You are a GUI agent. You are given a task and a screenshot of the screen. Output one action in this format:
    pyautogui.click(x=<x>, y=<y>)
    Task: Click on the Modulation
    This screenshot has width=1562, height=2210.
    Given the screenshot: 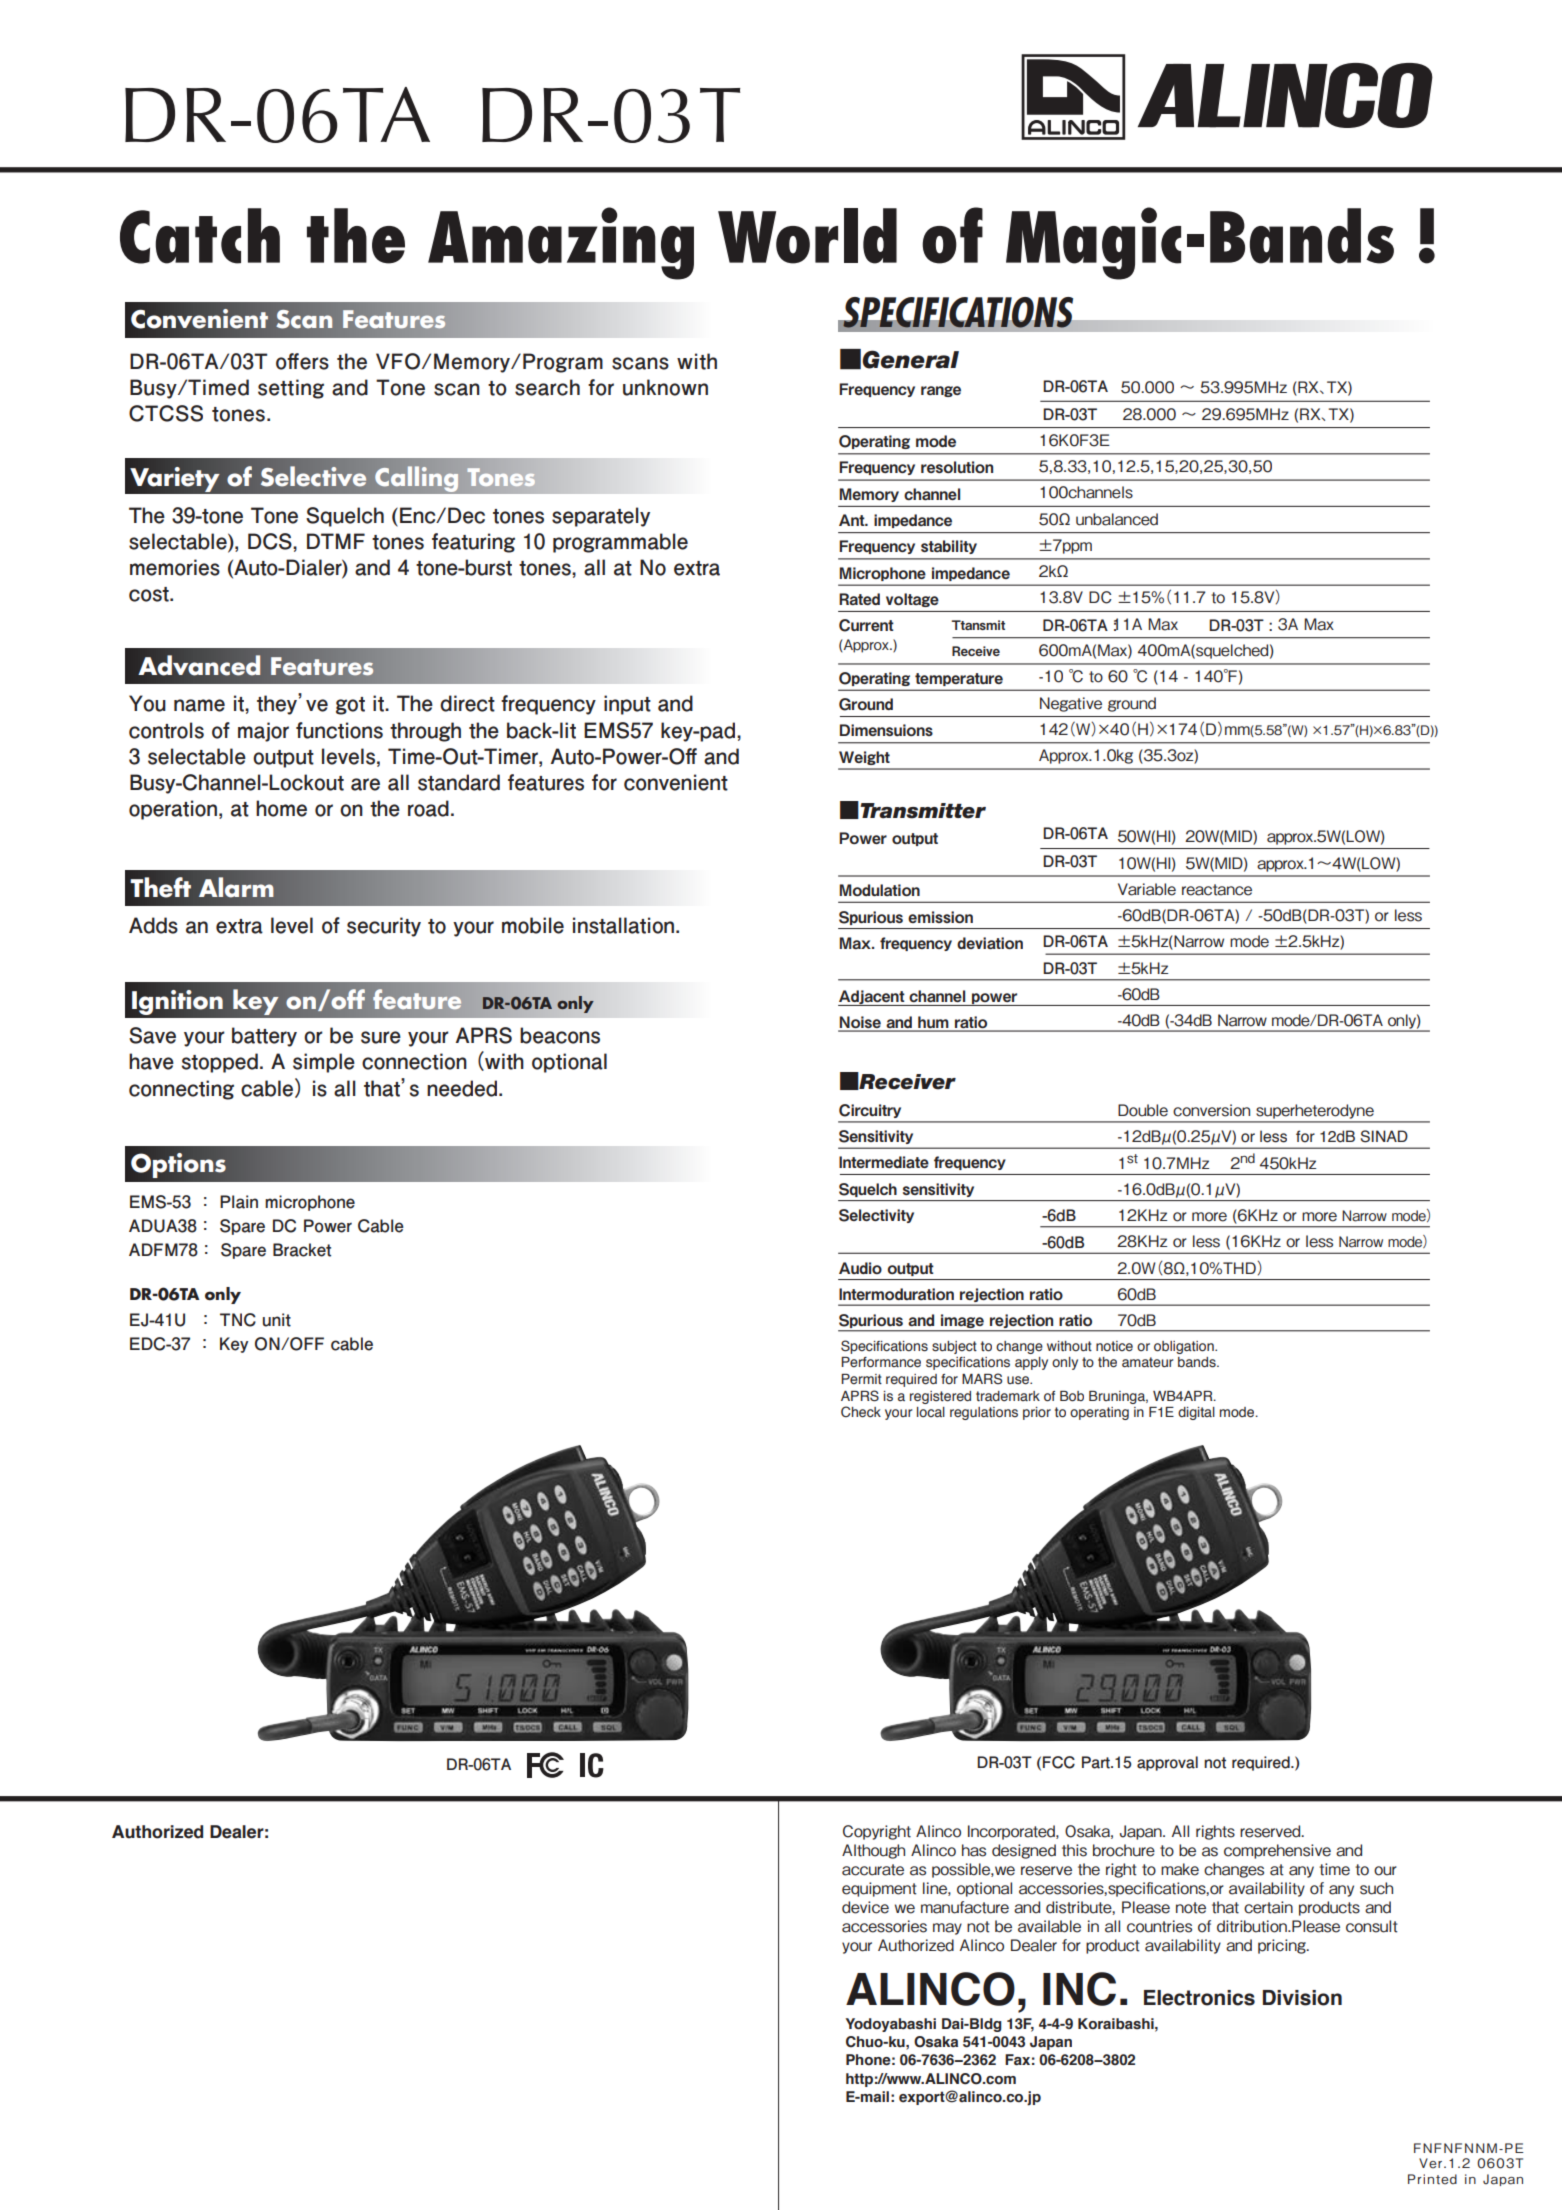 What is the action you would take?
    pyautogui.click(x=879, y=890)
